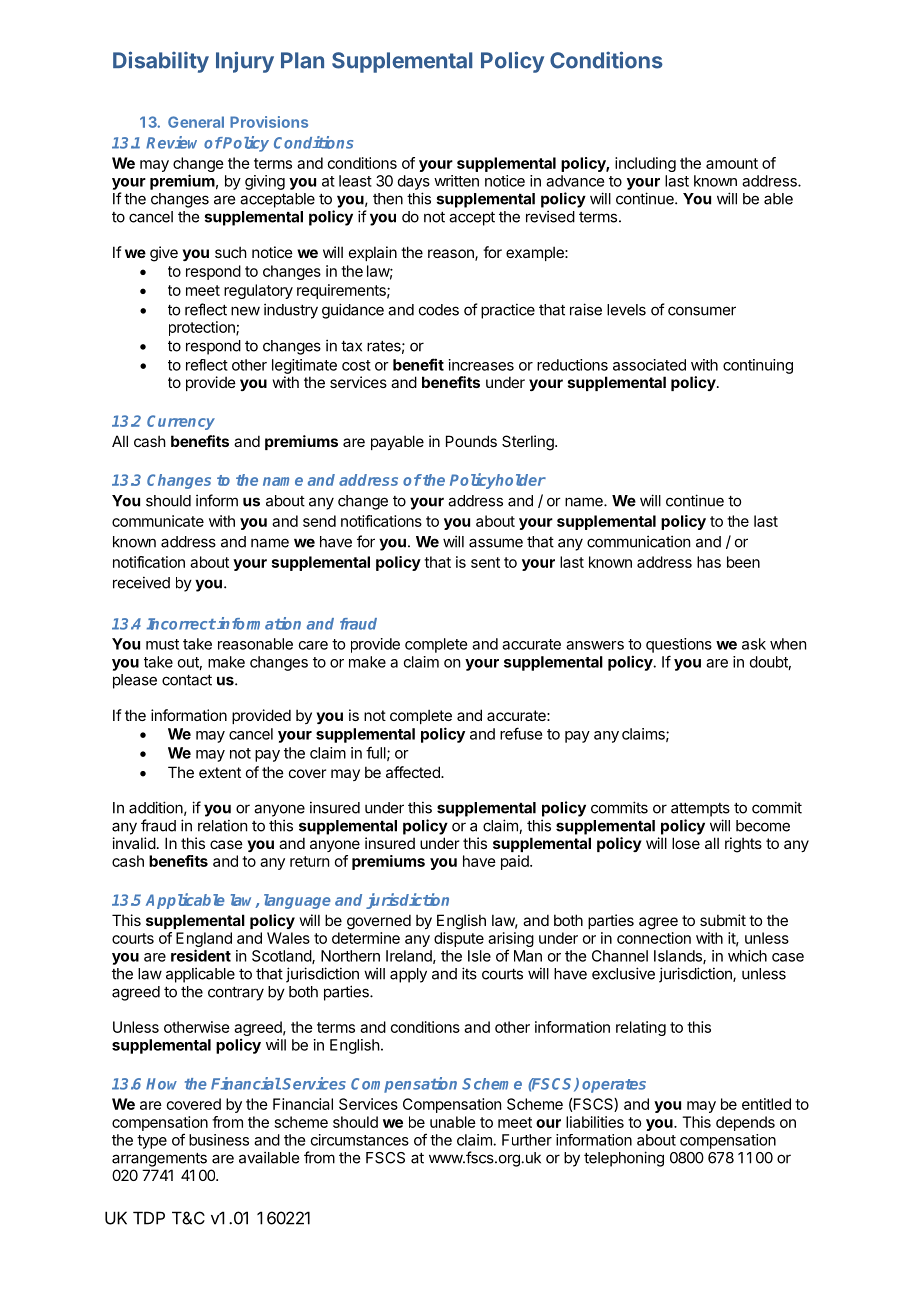 The height and width of the page is (1307, 924). Describe the element at coordinates (201, 955) in the page. I see `resident` at that location.
